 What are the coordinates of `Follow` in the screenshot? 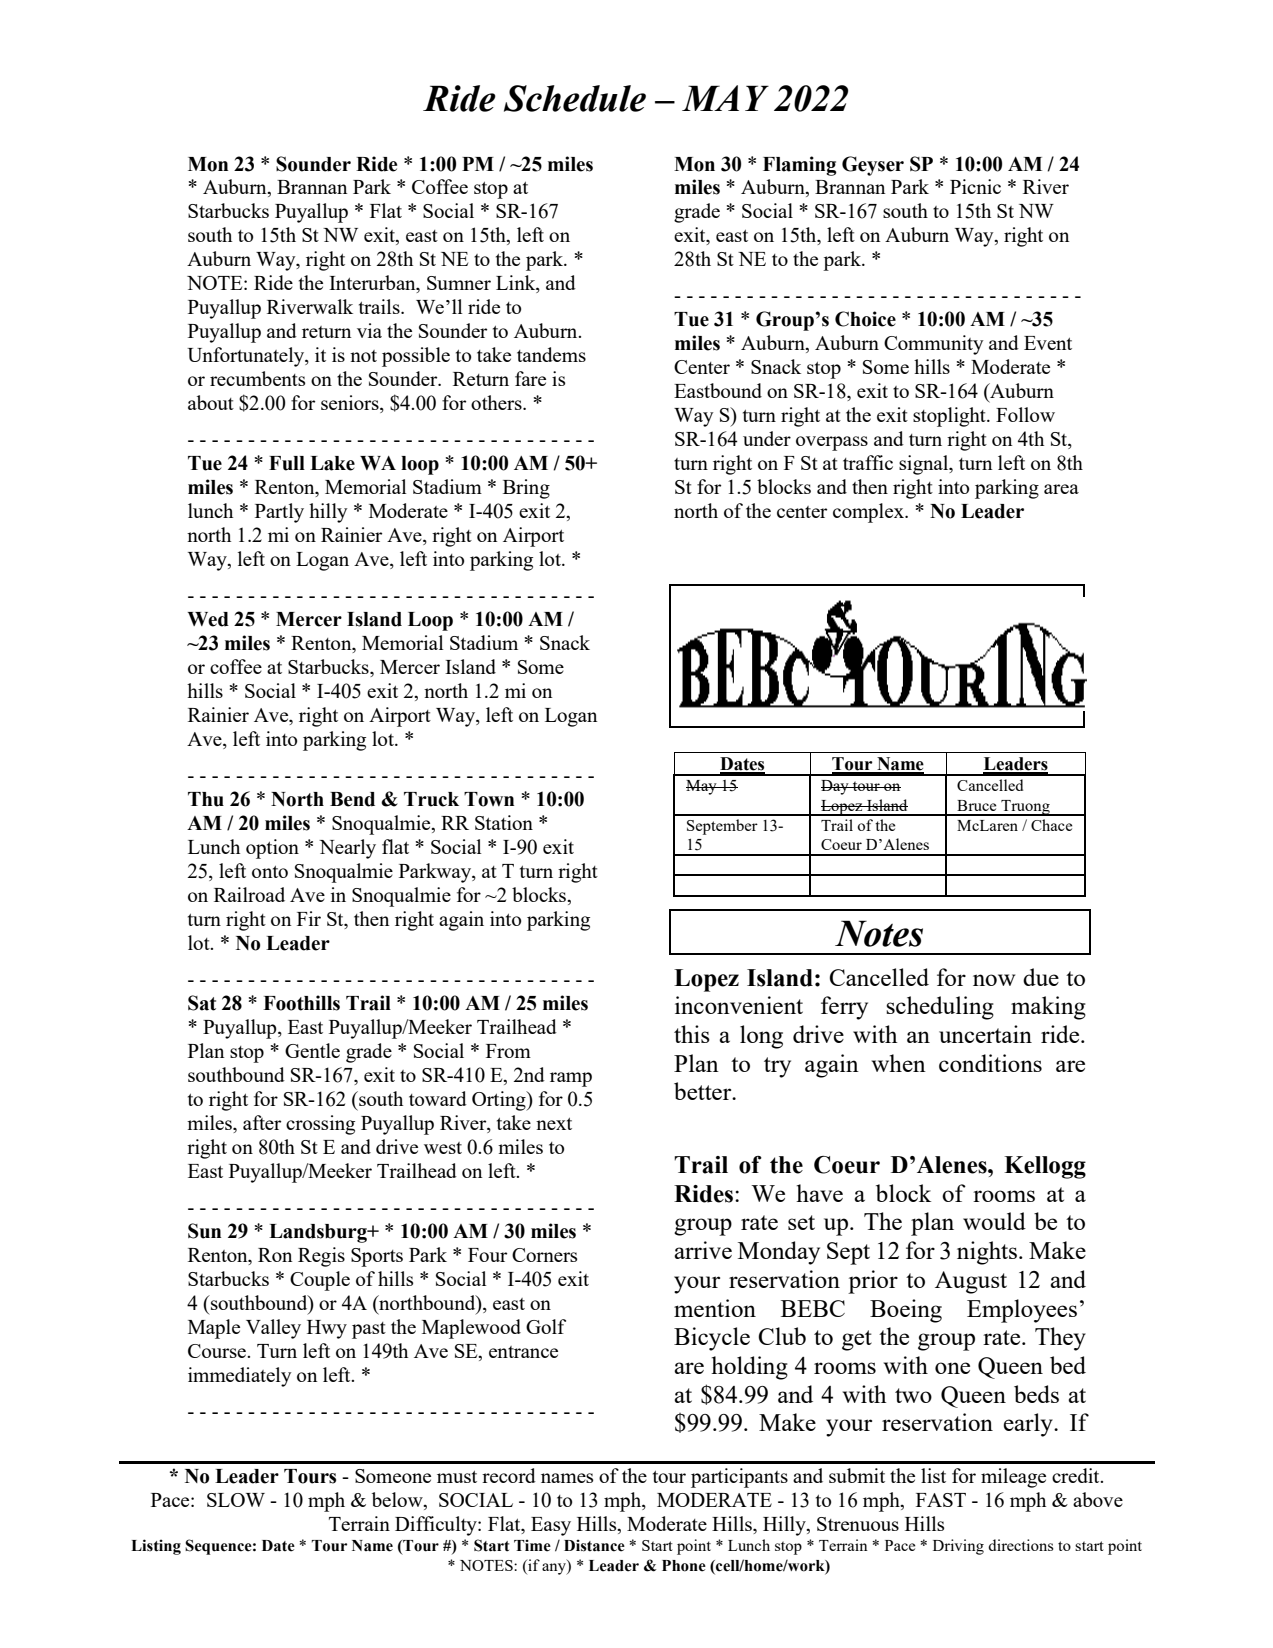 It's located at (1025, 414).
